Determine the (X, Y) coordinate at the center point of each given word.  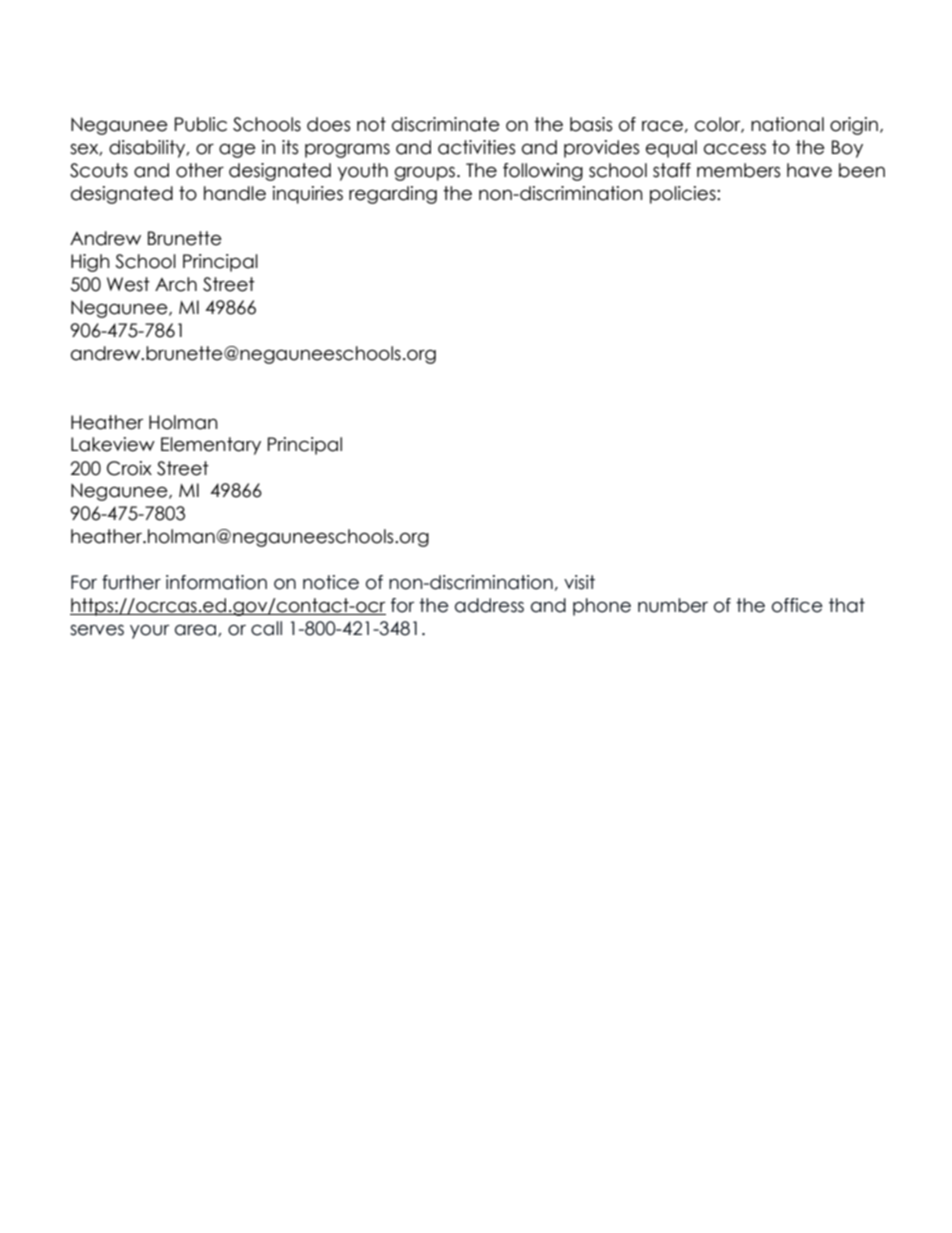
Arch (176, 284)
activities (476, 147)
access (735, 149)
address (489, 605)
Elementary (211, 446)
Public (201, 124)
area (197, 630)
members (738, 170)
